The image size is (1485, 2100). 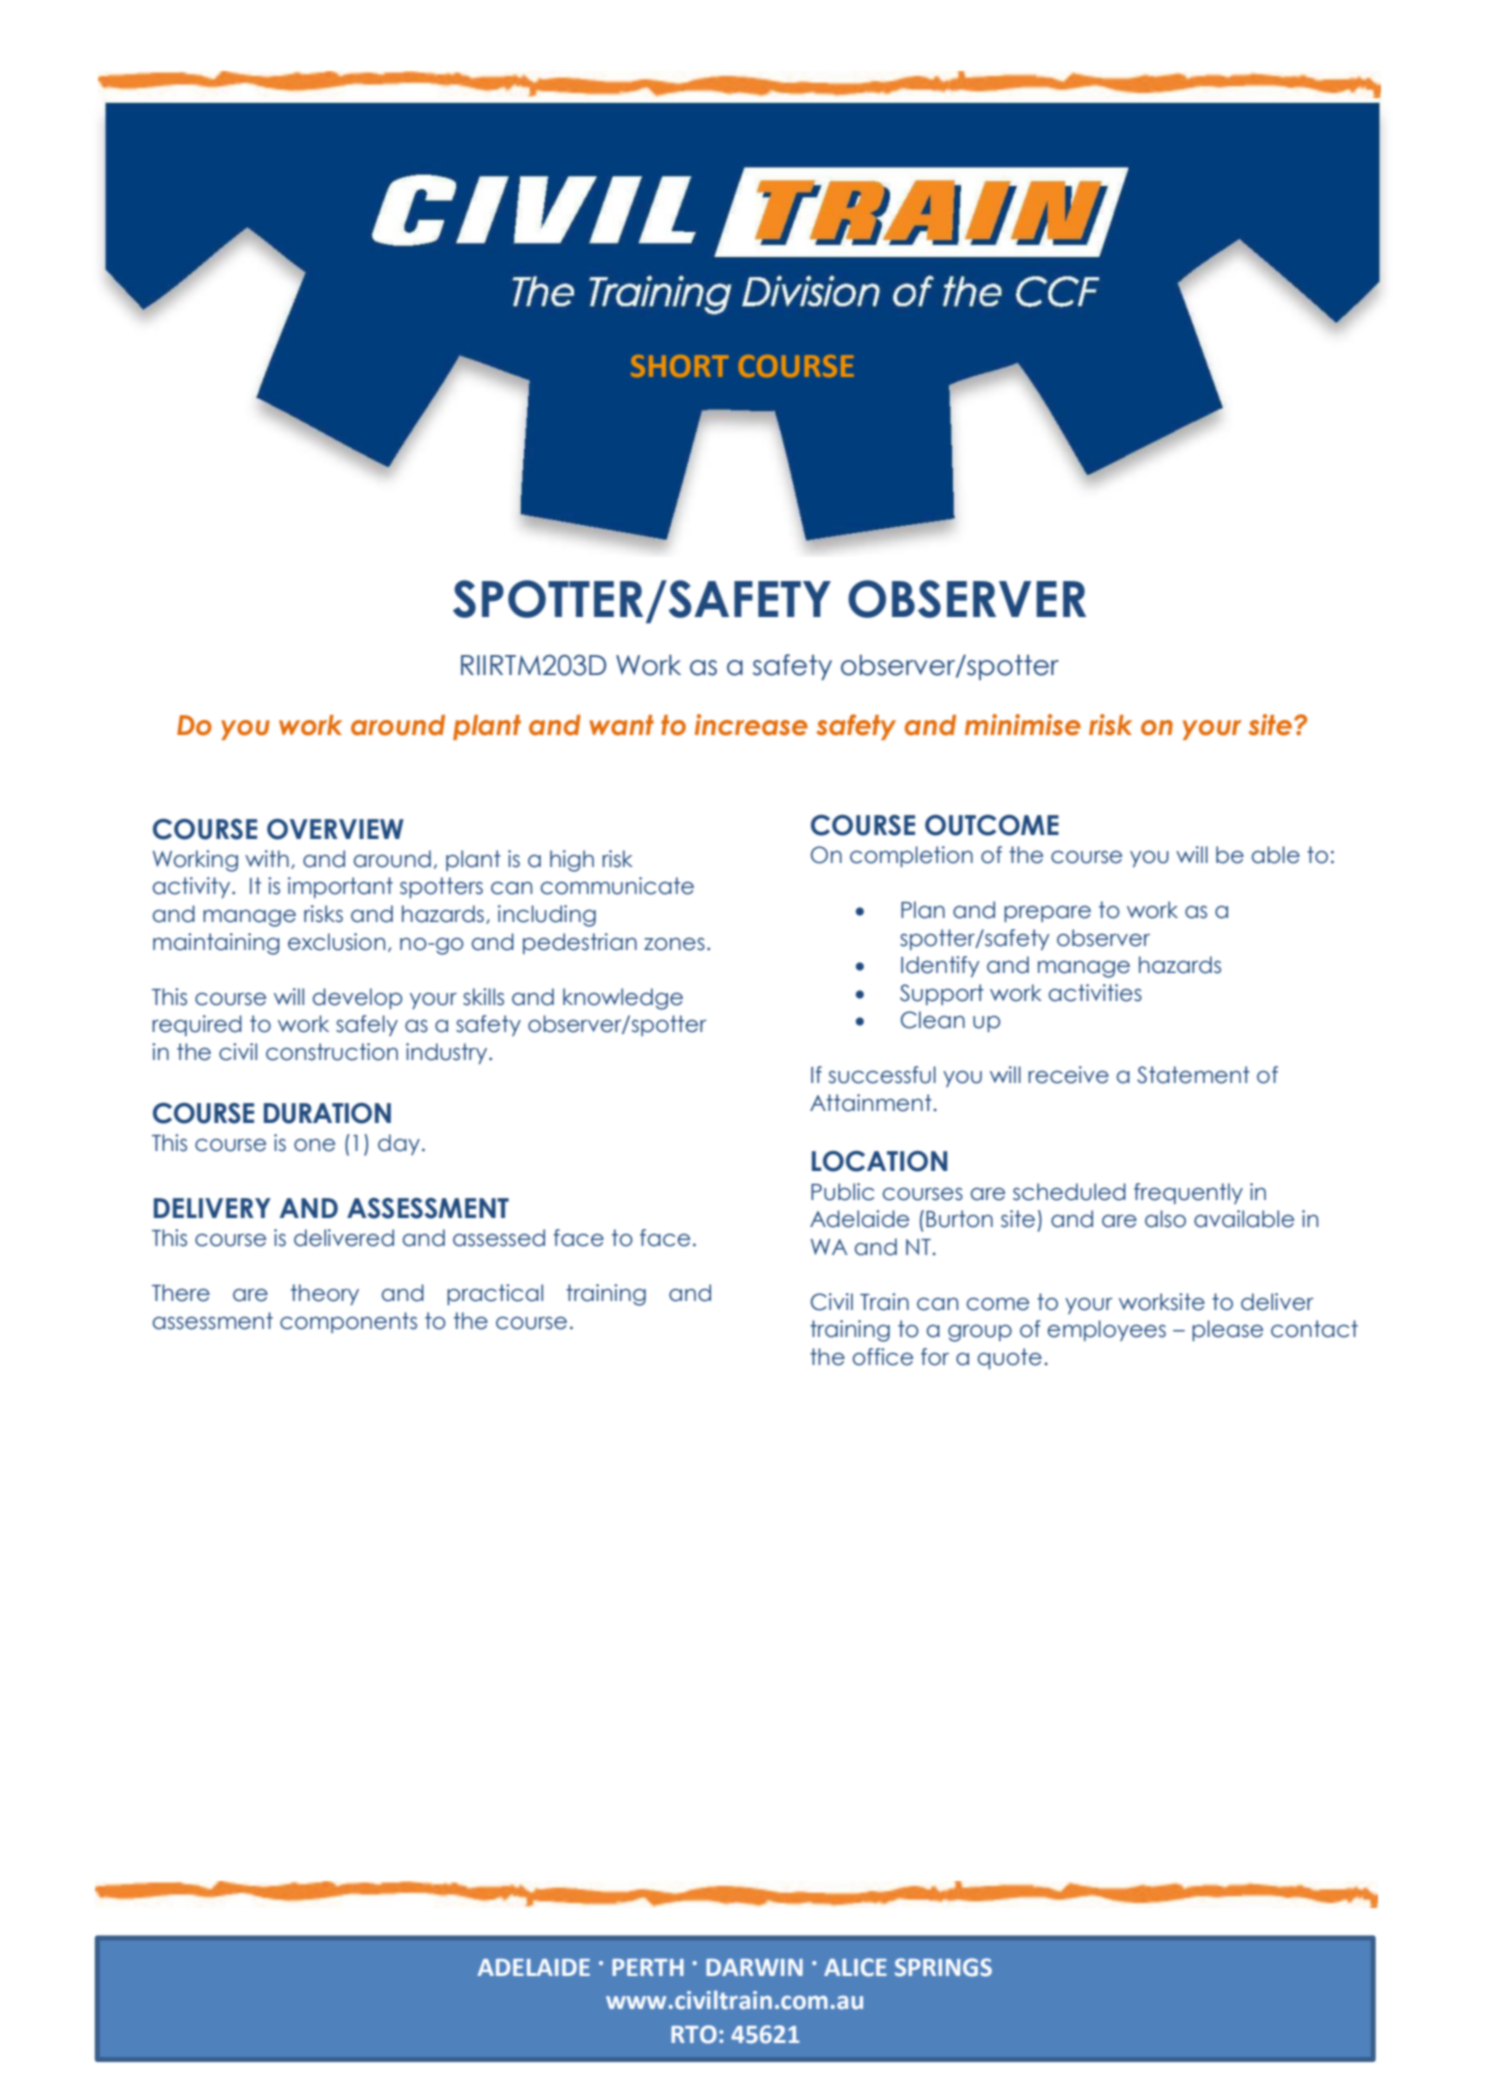 I want to click on components, so click(x=348, y=1322).
